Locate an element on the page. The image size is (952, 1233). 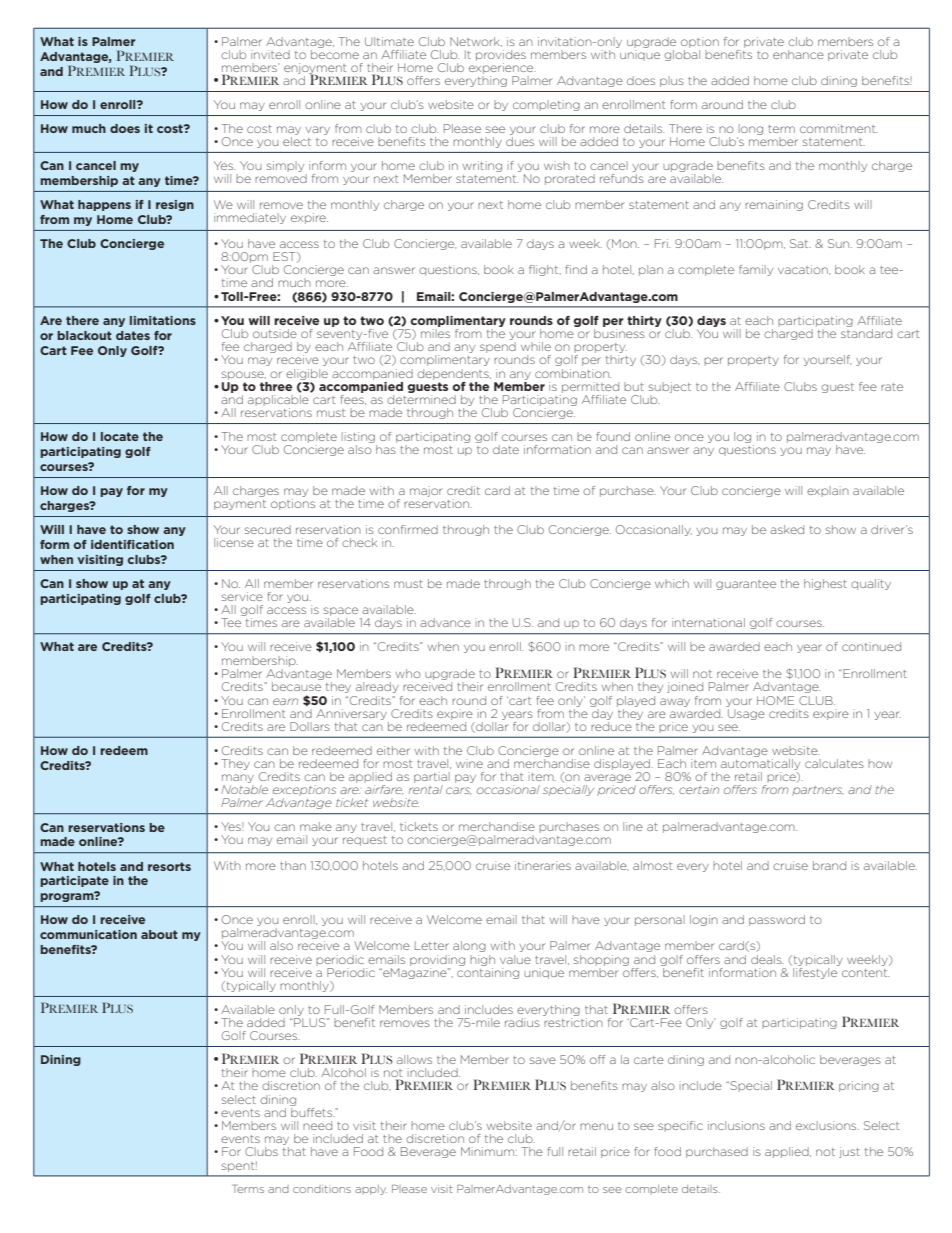
flight is located at coordinates (545, 270).
